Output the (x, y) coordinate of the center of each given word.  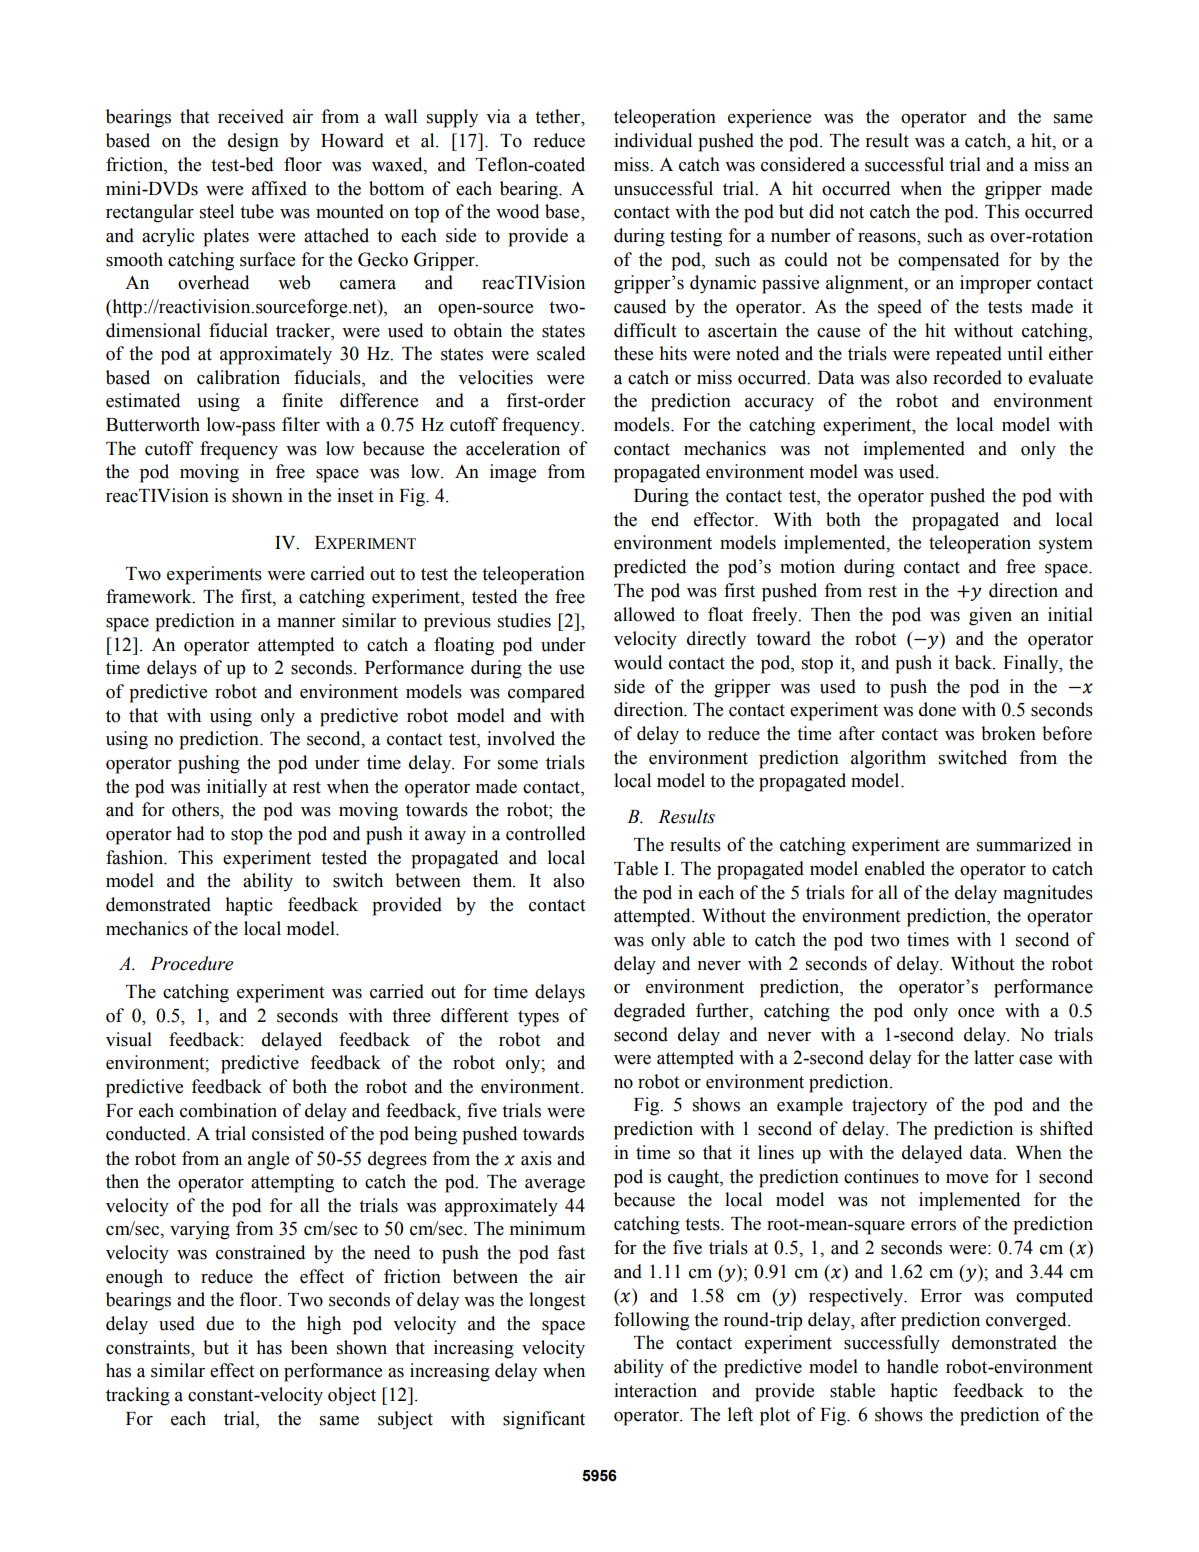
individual (653, 140)
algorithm (888, 759)
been (309, 1347)
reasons (888, 238)
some (518, 765)
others (196, 809)
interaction (655, 1390)
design (253, 142)
